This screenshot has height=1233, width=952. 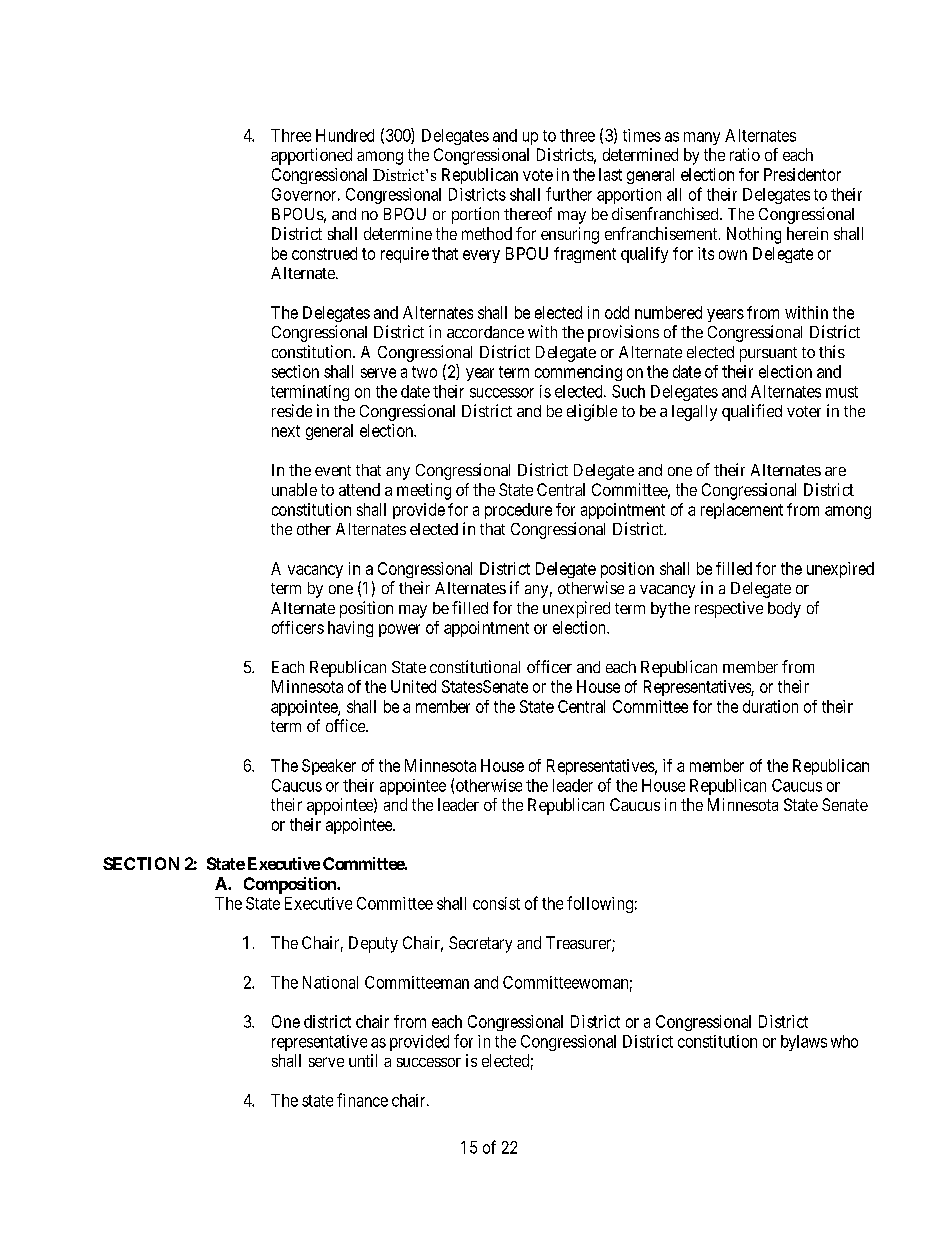 I want to click on Secretary, so click(x=480, y=944).
